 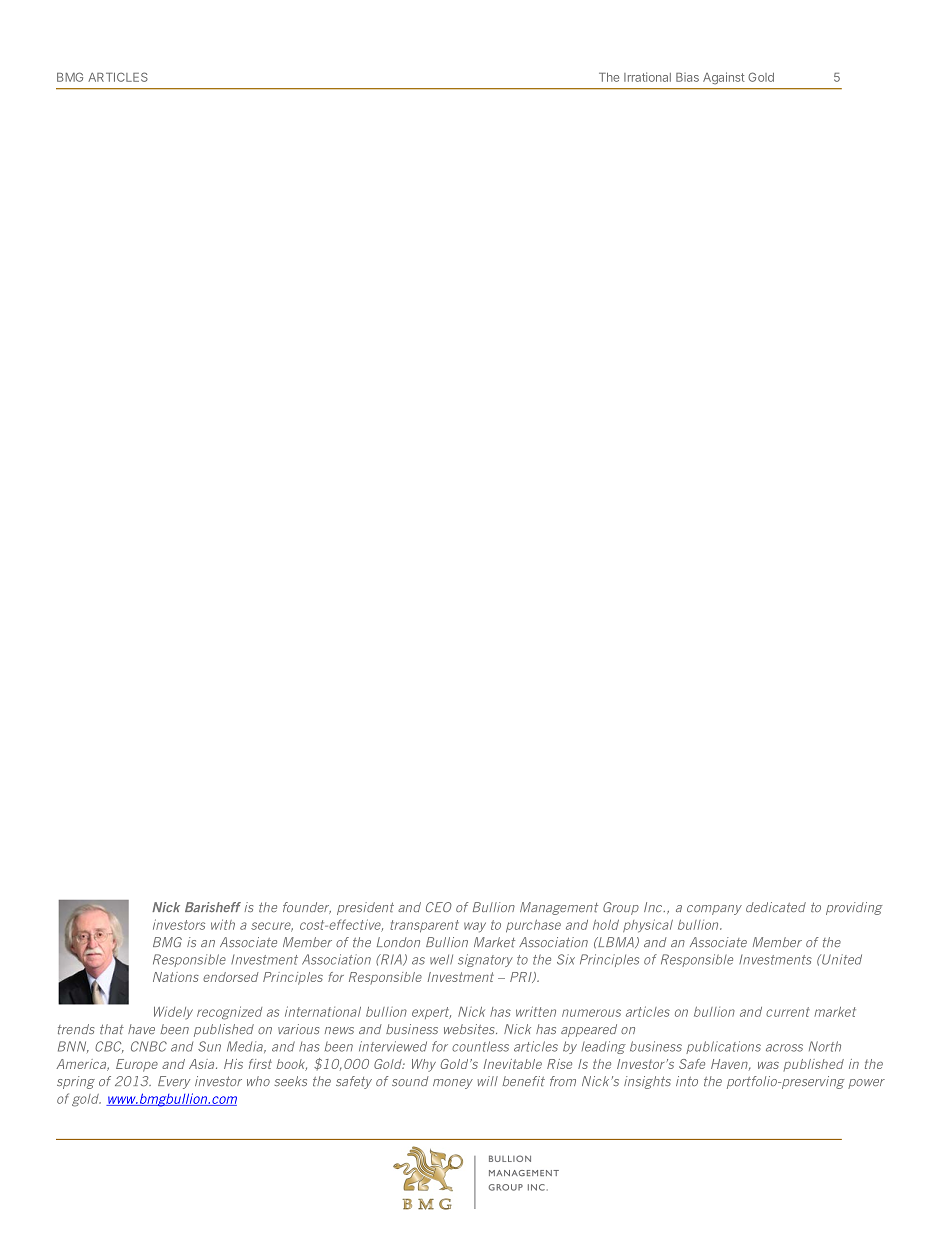 What do you see at coordinates (149, 1046) in the screenshot?
I see `CNBC` at bounding box center [149, 1046].
